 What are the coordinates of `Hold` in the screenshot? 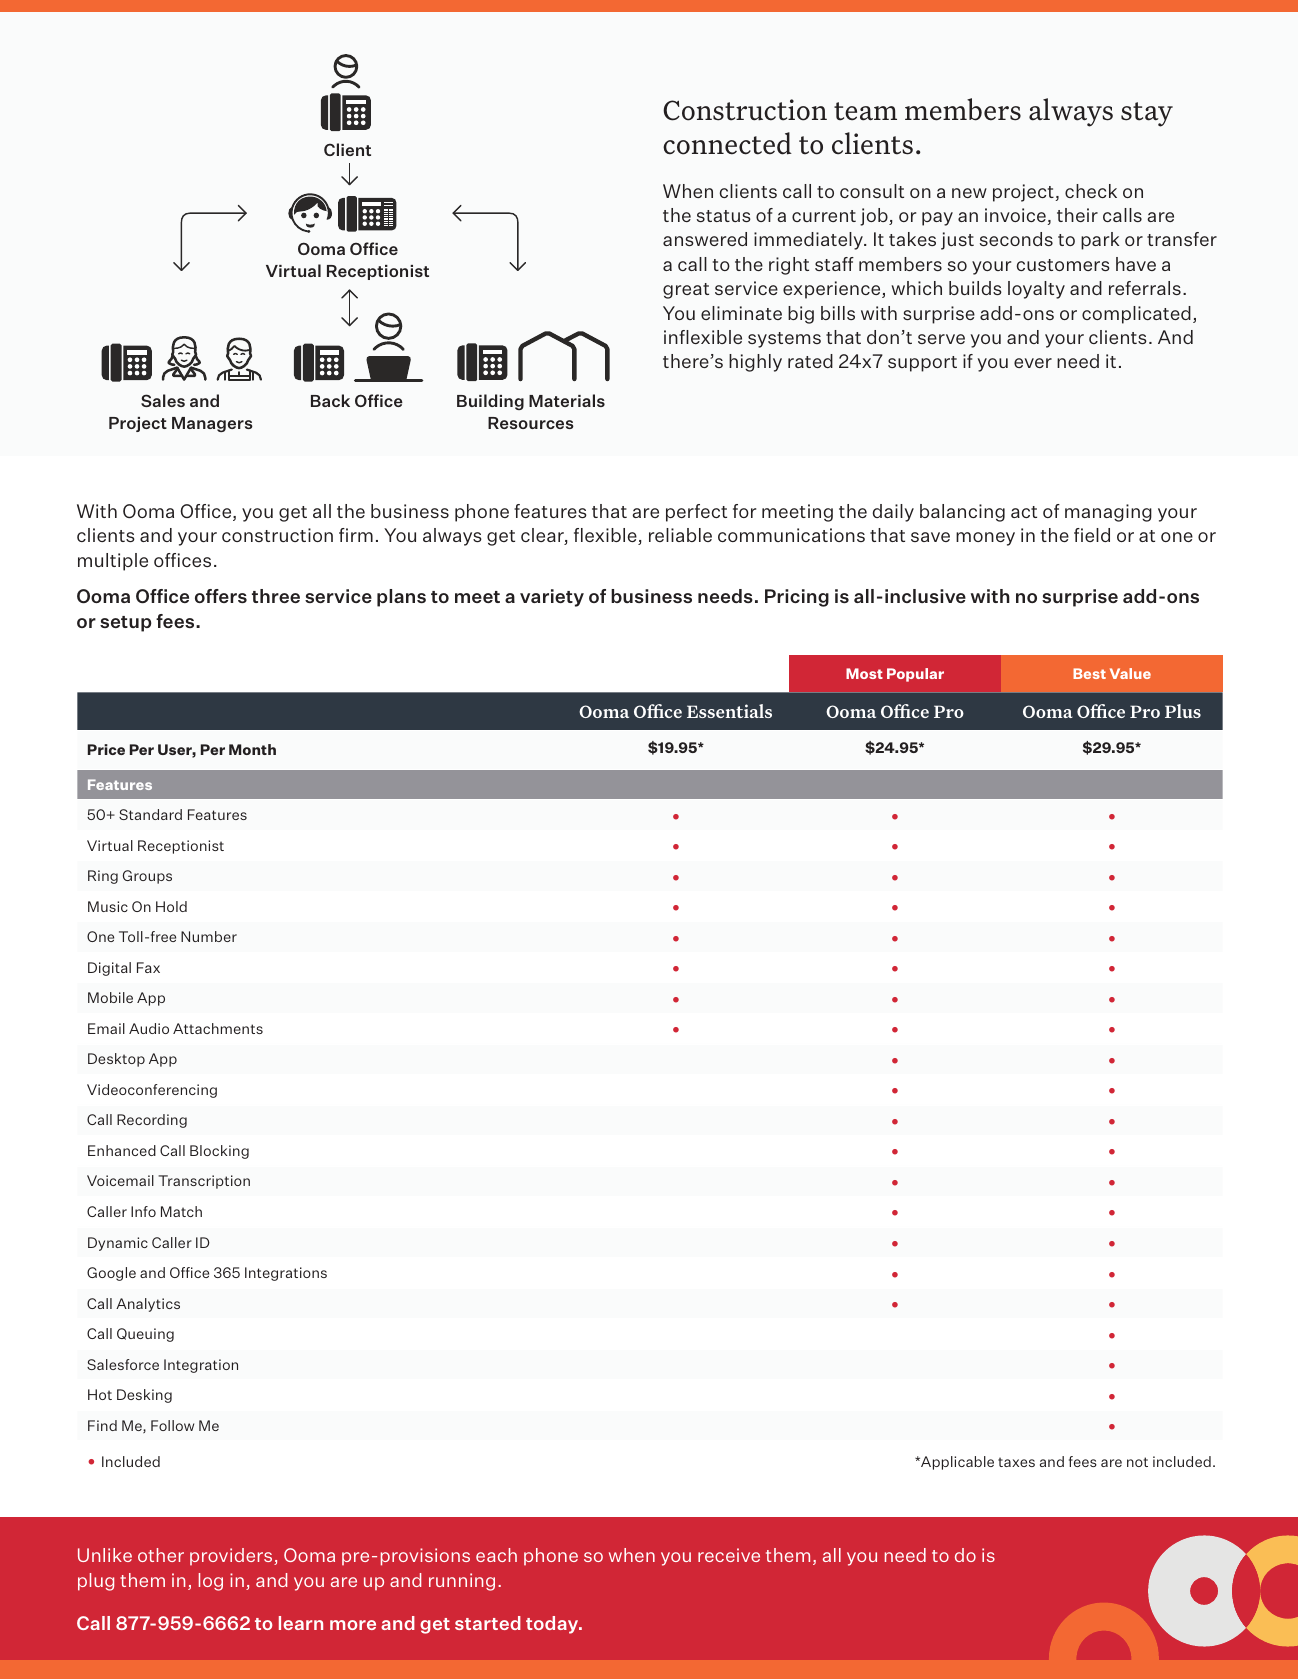 It's located at (171, 906).
